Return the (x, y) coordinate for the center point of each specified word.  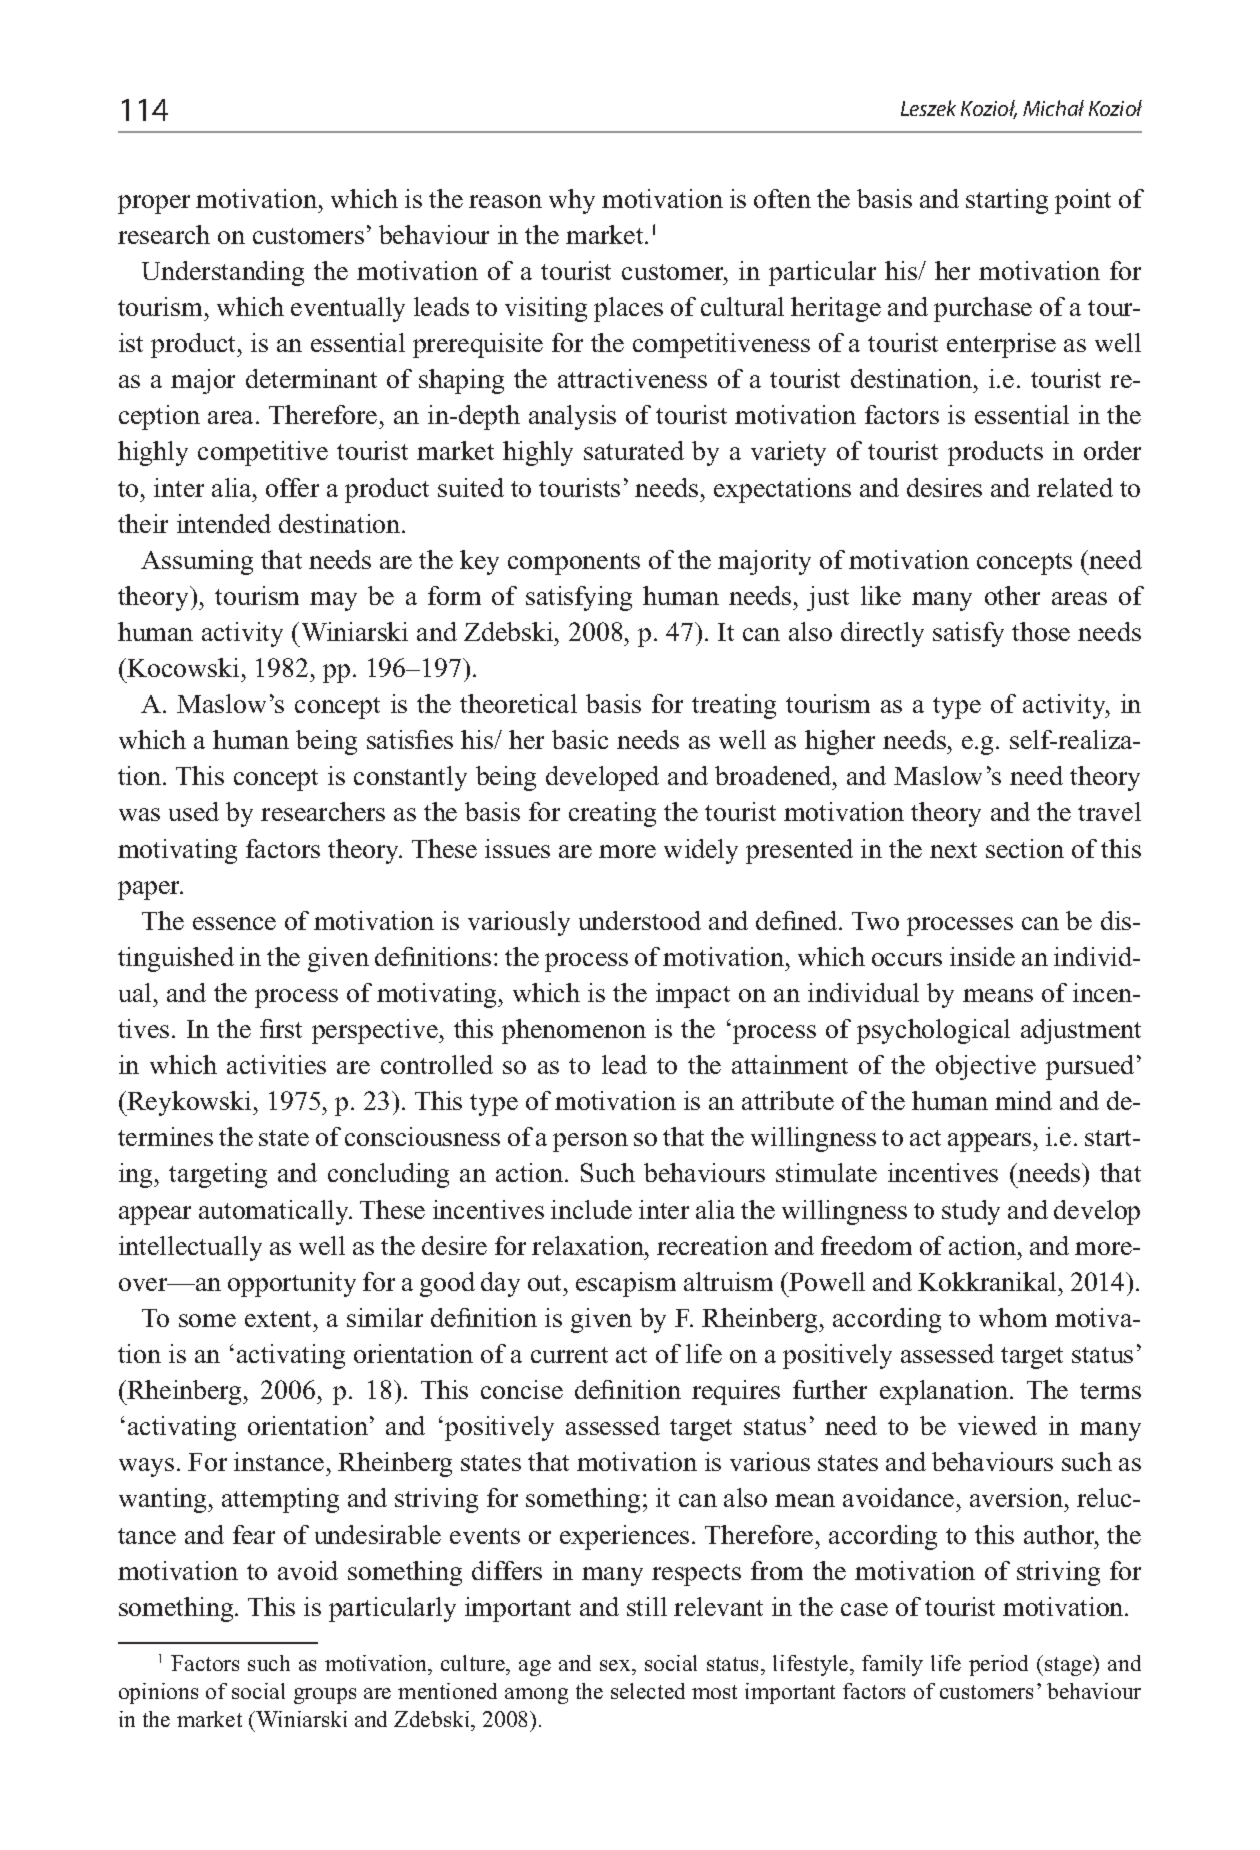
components (574, 564)
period (998, 1665)
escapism (626, 1284)
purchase (983, 309)
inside (982, 956)
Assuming (197, 562)
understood (640, 920)
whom (1013, 1317)
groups (325, 1696)
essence (234, 923)
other (1012, 595)
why (572, 201)
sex (616, 1665)
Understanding (223, 273)
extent (280, 1319)
